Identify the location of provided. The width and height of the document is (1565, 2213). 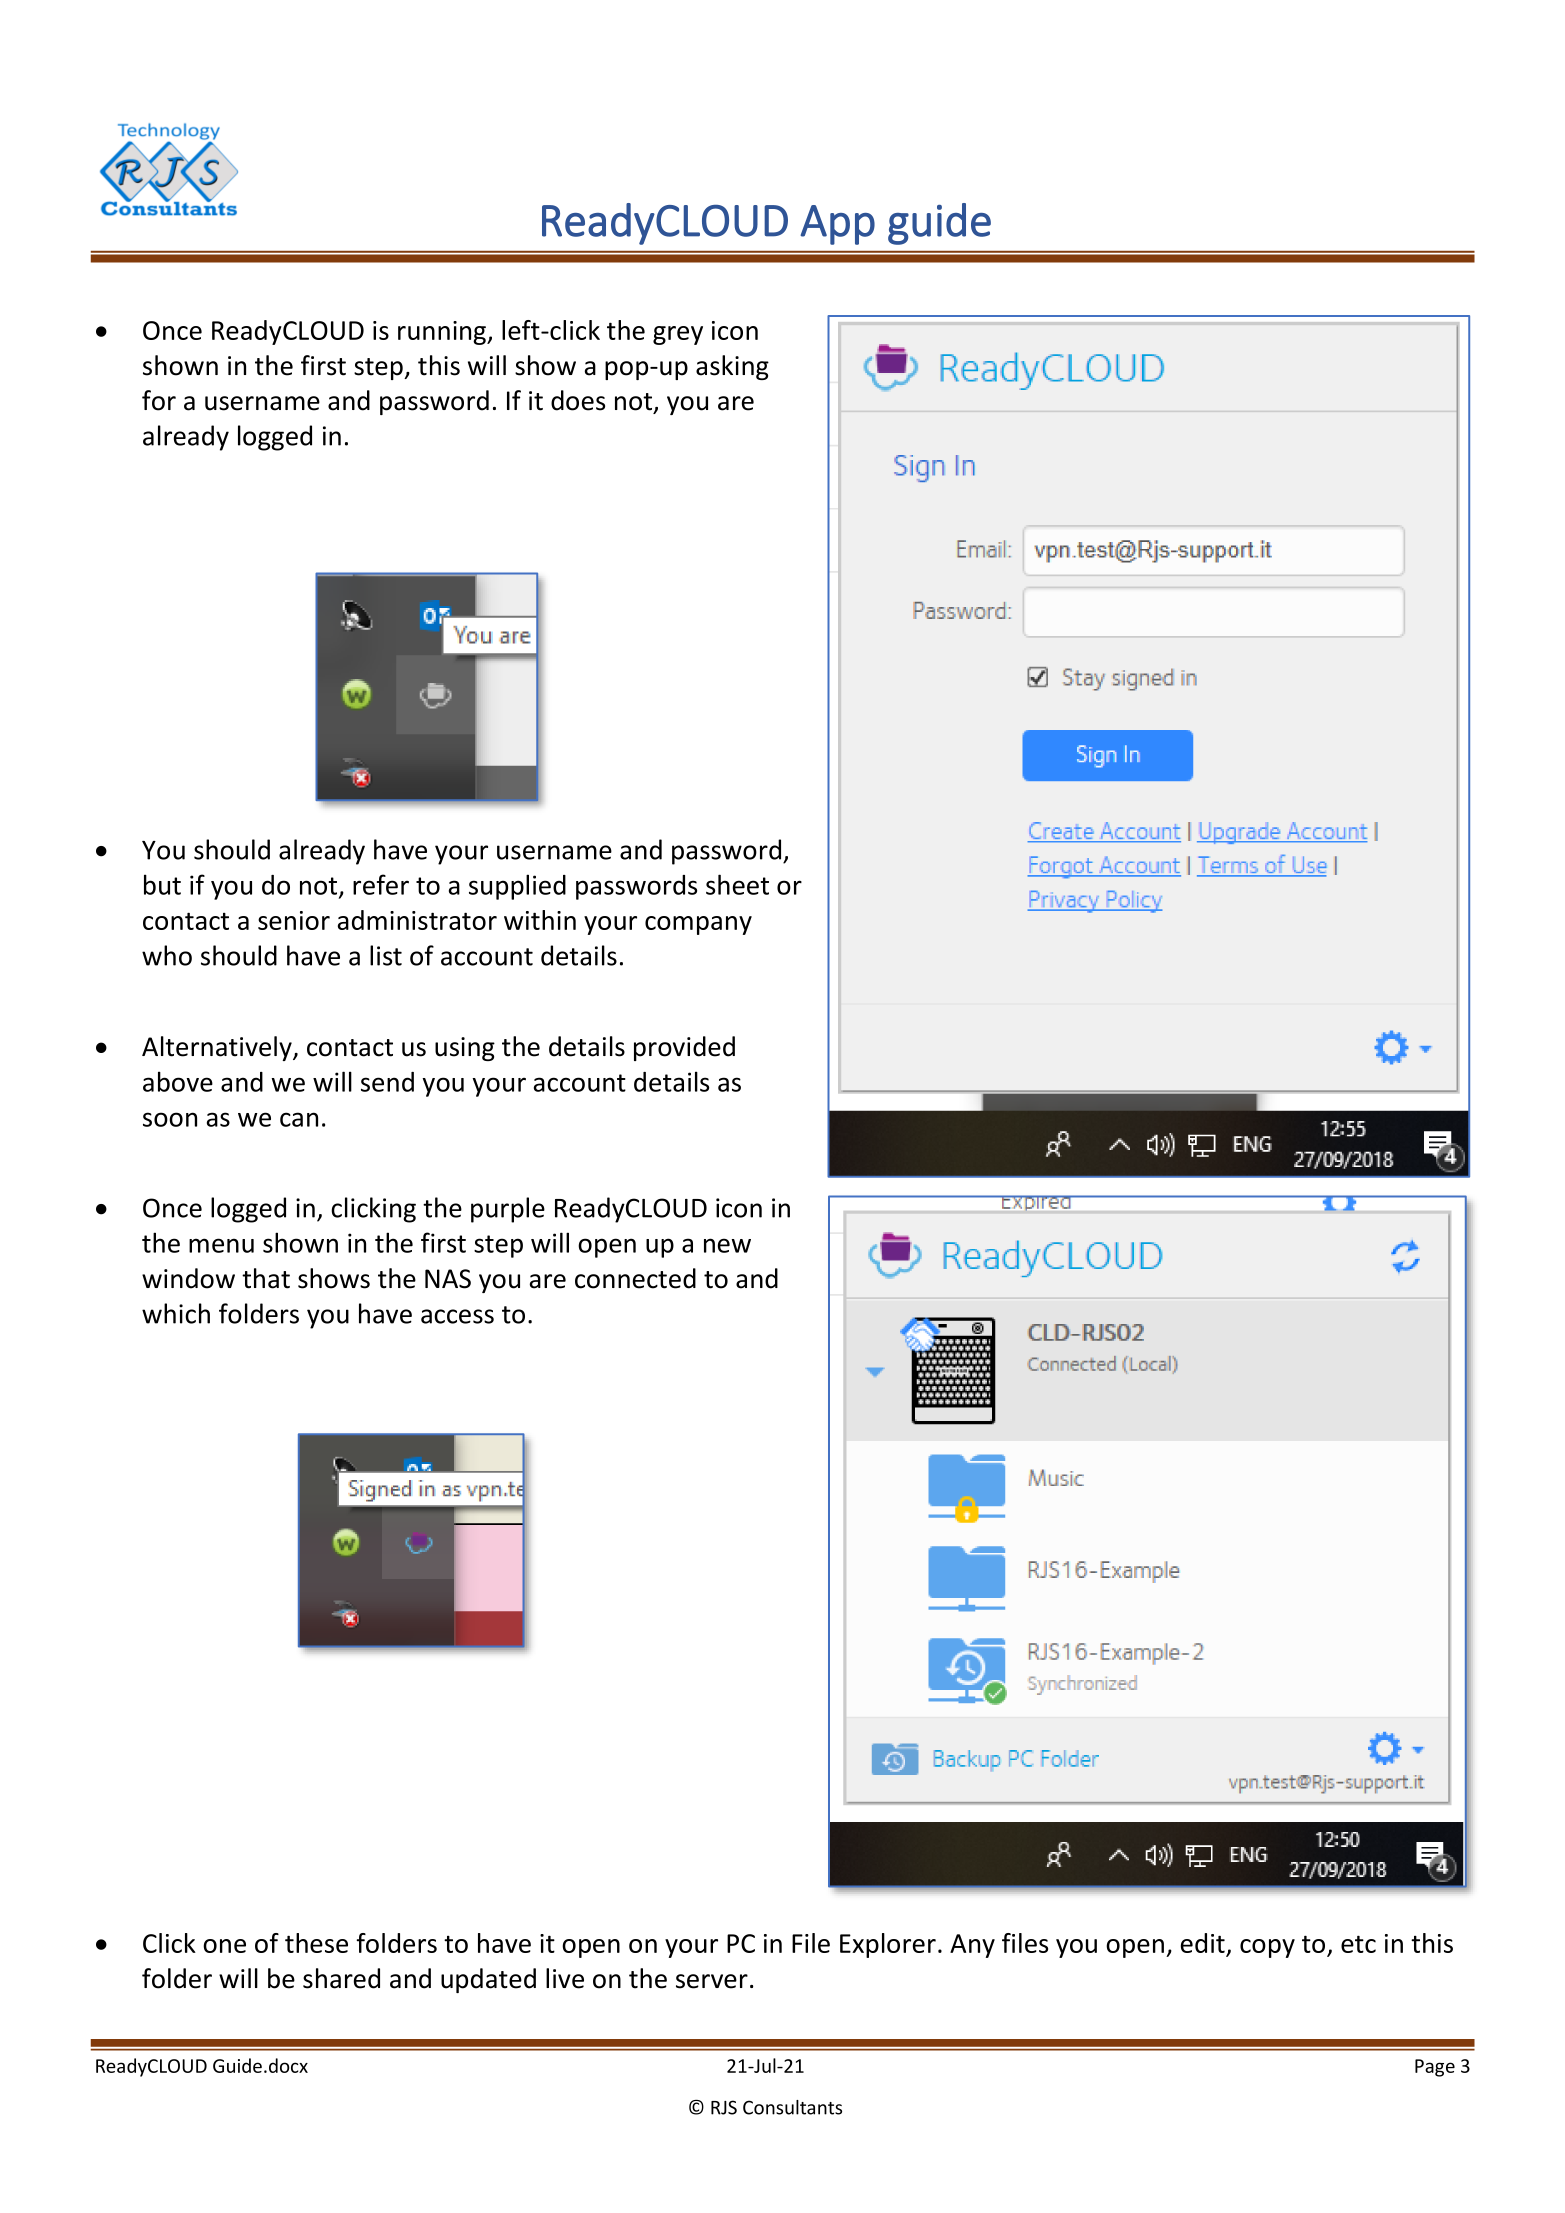
(684, 1048).
